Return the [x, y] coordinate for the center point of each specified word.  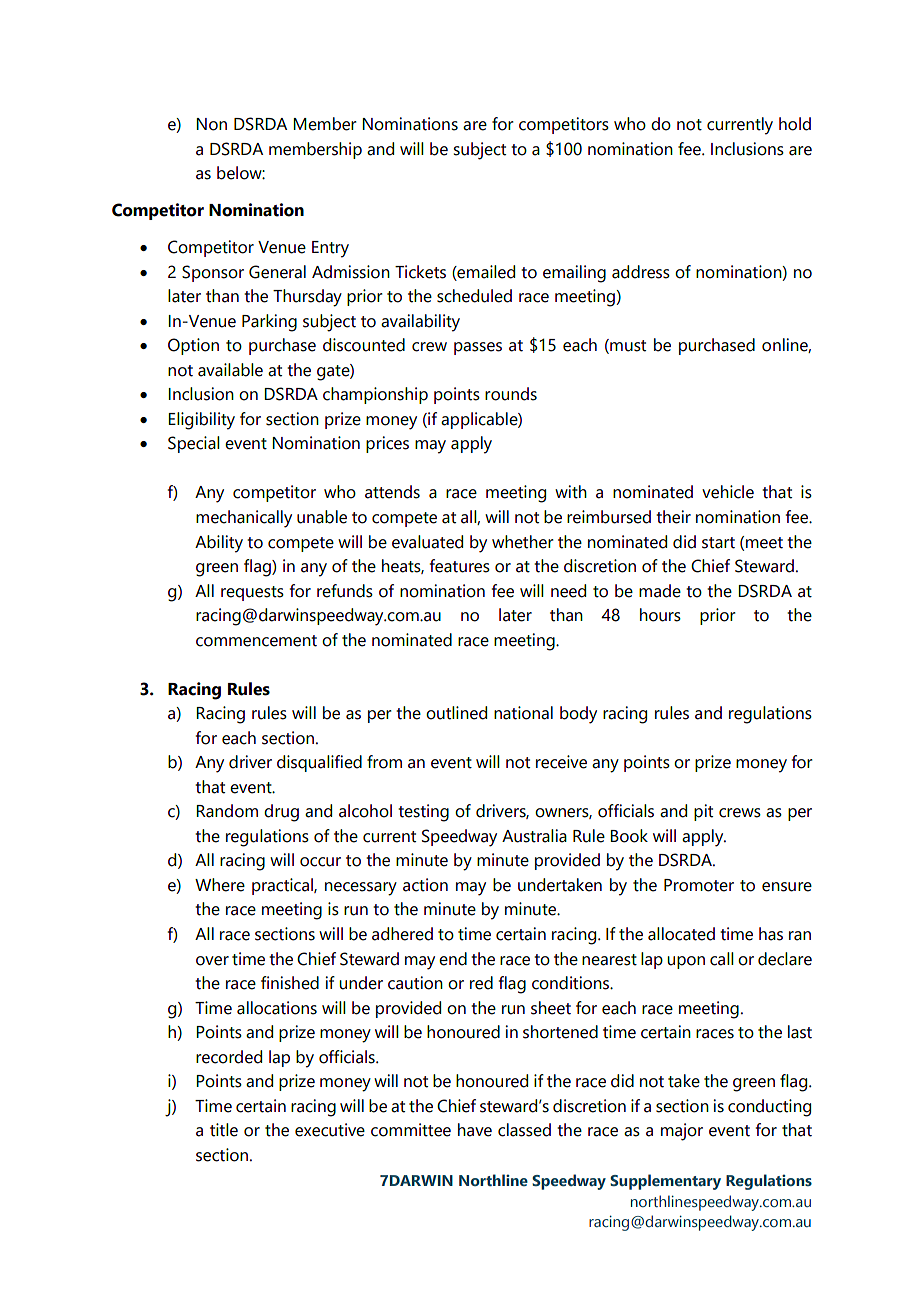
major [682, 1132]
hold [795, 124]
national [523, 713]
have [475, 1130]
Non [211, 124]
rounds [511, 394]
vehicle [728, 492]
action [425, 885]
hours [660, 615]
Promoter [699, 885]
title [224, 1130]
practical [283, 886]
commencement [256, 641]
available [230, 370]
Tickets [420, 272]
